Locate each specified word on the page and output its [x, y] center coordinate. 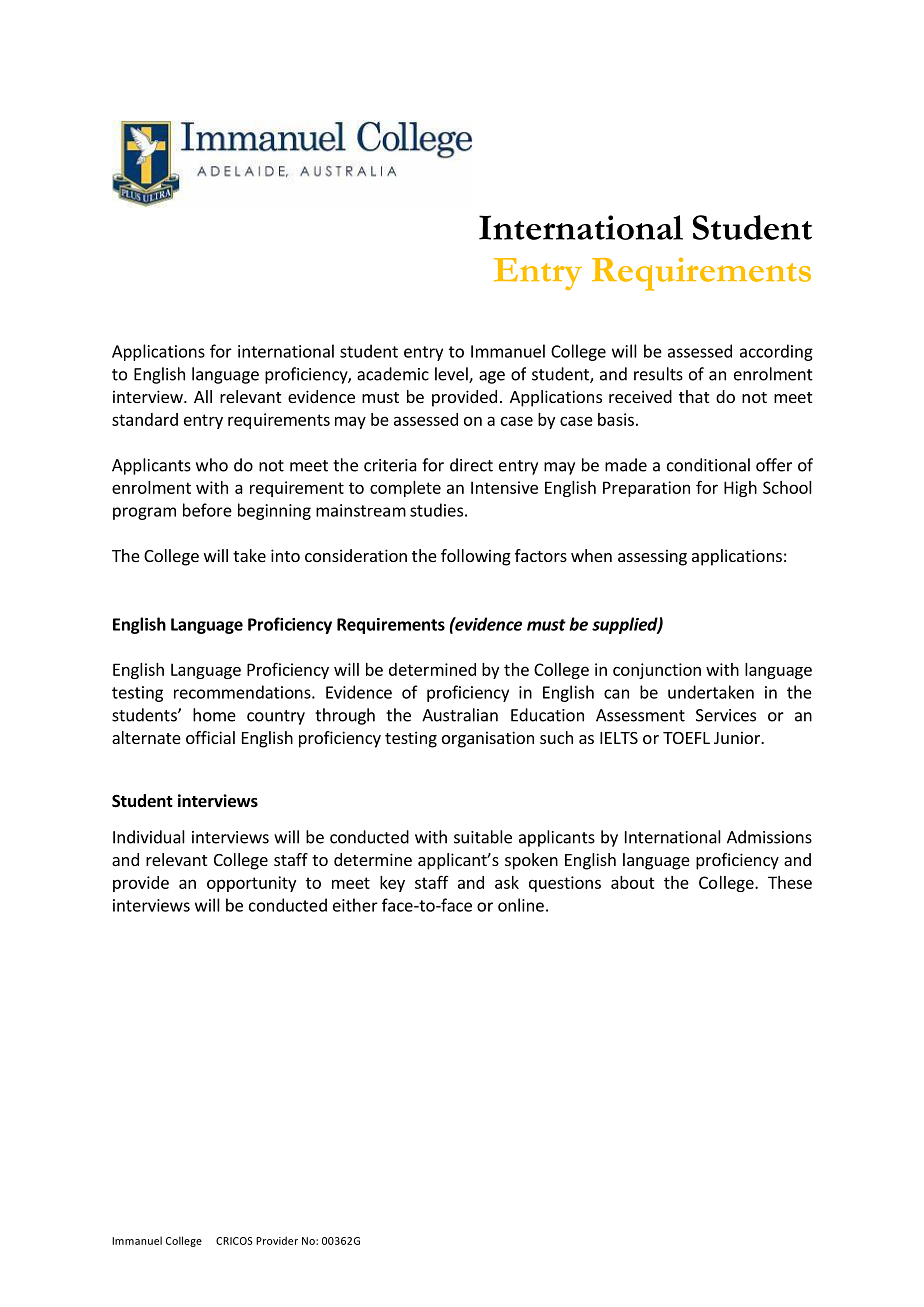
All [203, 396]
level [452, 375]
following [476, 557]
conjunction [657, 671]
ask [507, 882]
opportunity [251, 884]
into [285, 555]
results [658, 374]
